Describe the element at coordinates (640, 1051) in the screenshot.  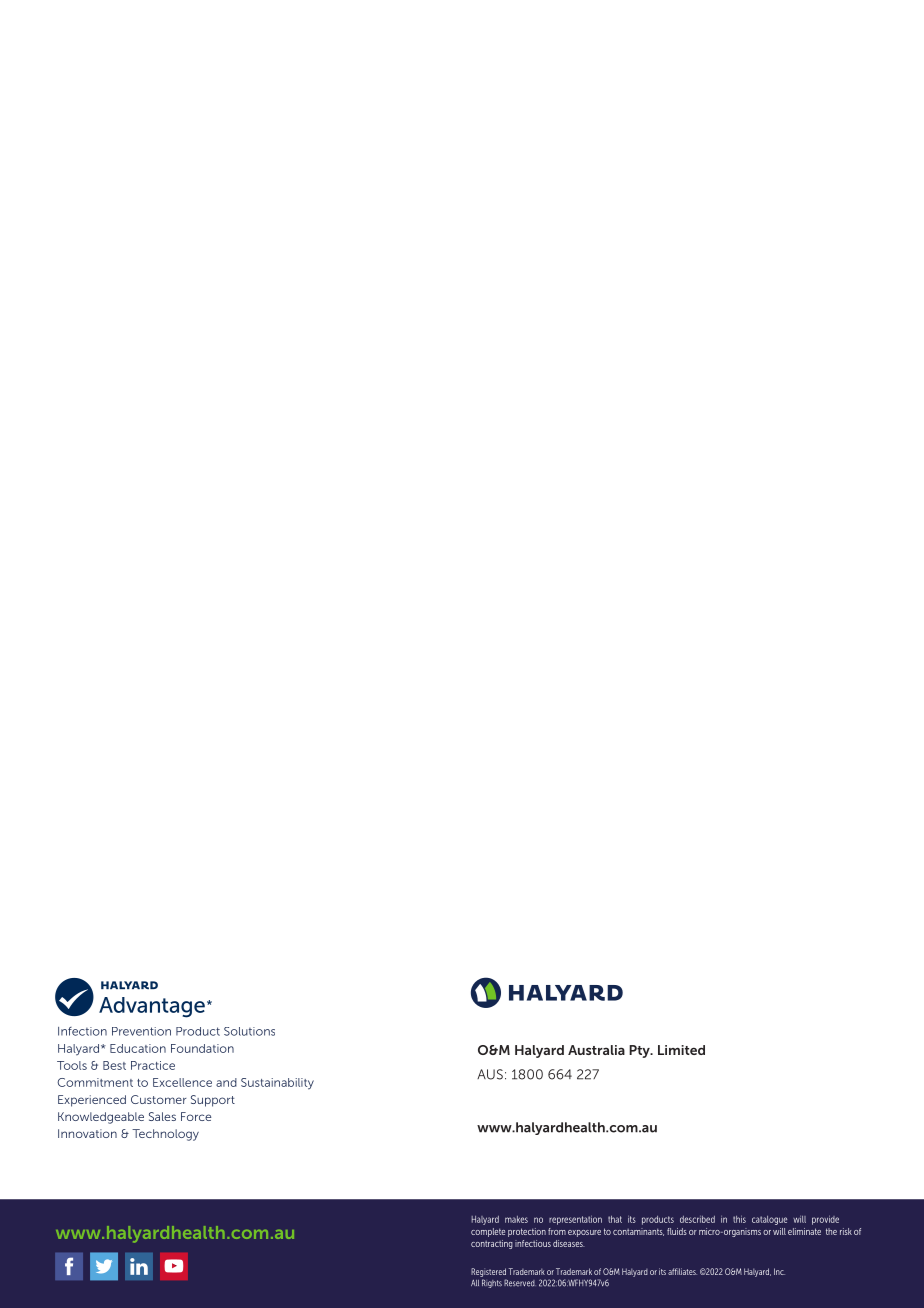
I see `Pty` at that location.
